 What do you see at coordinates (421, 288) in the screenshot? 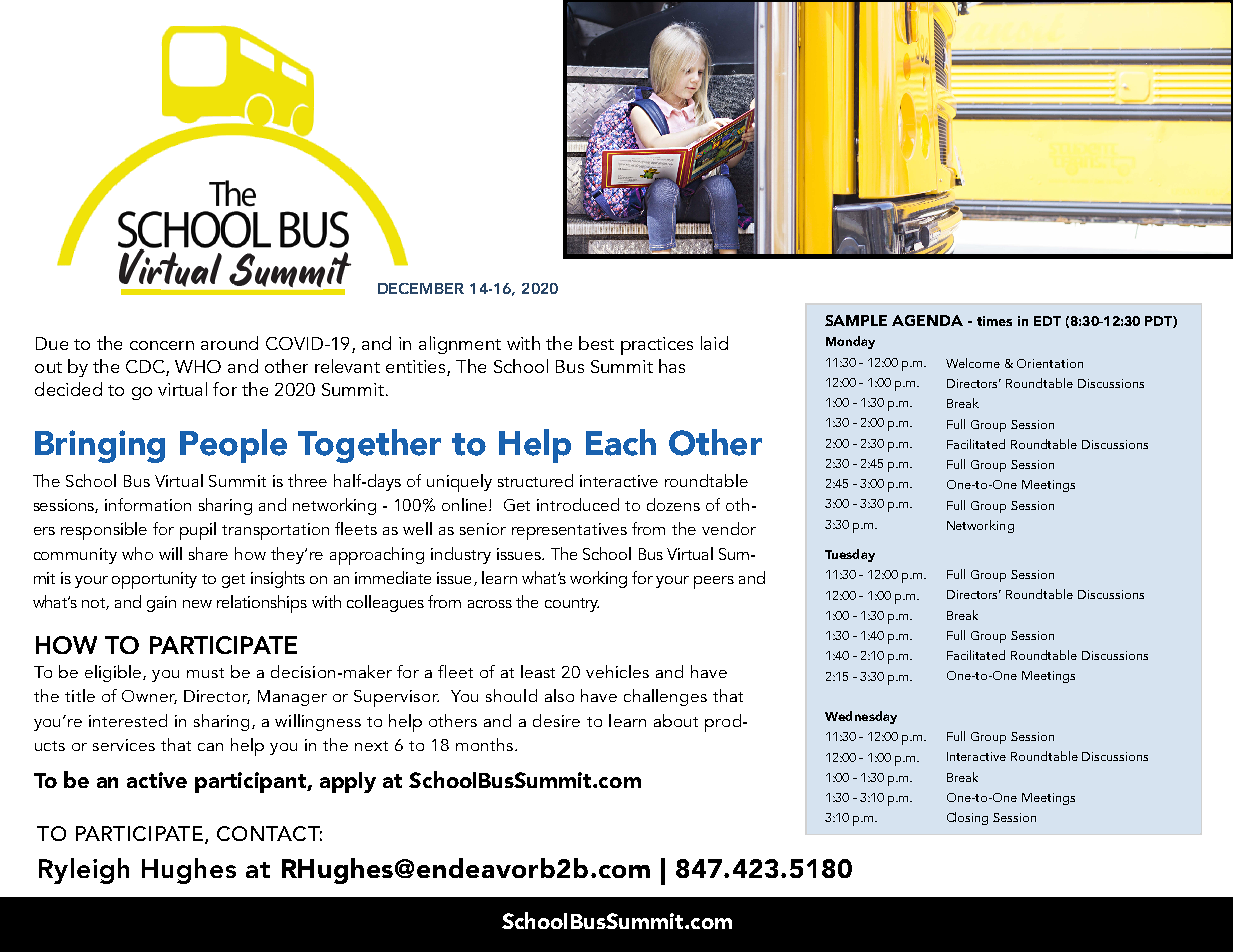
I see `DECEMBER` at bounding box center [421, 288].
